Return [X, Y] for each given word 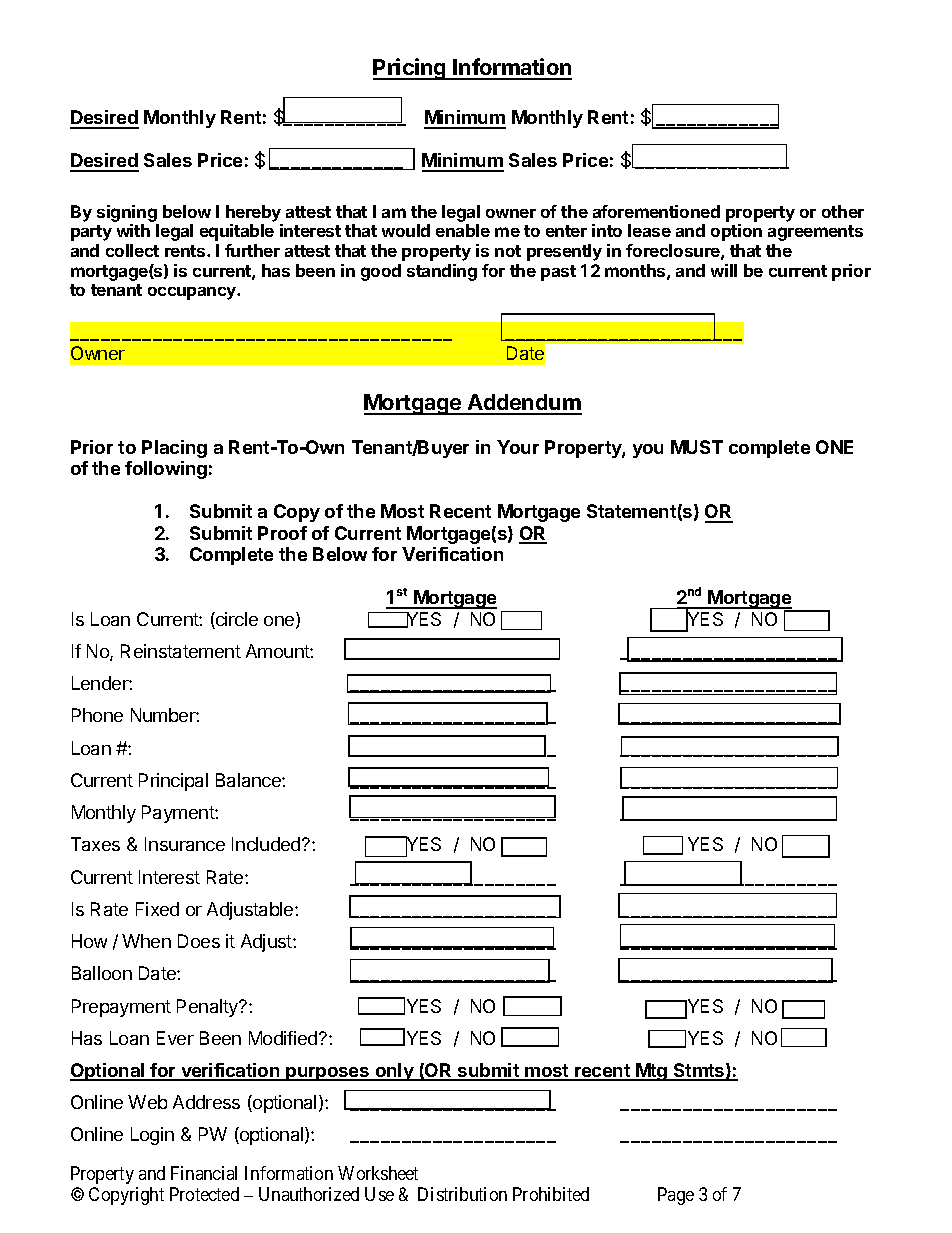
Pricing [410, 69]
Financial [204, 1173]
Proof [282, 533]
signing [127, 213]
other [843, 211]
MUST [697, 447]
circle [236, 620]
